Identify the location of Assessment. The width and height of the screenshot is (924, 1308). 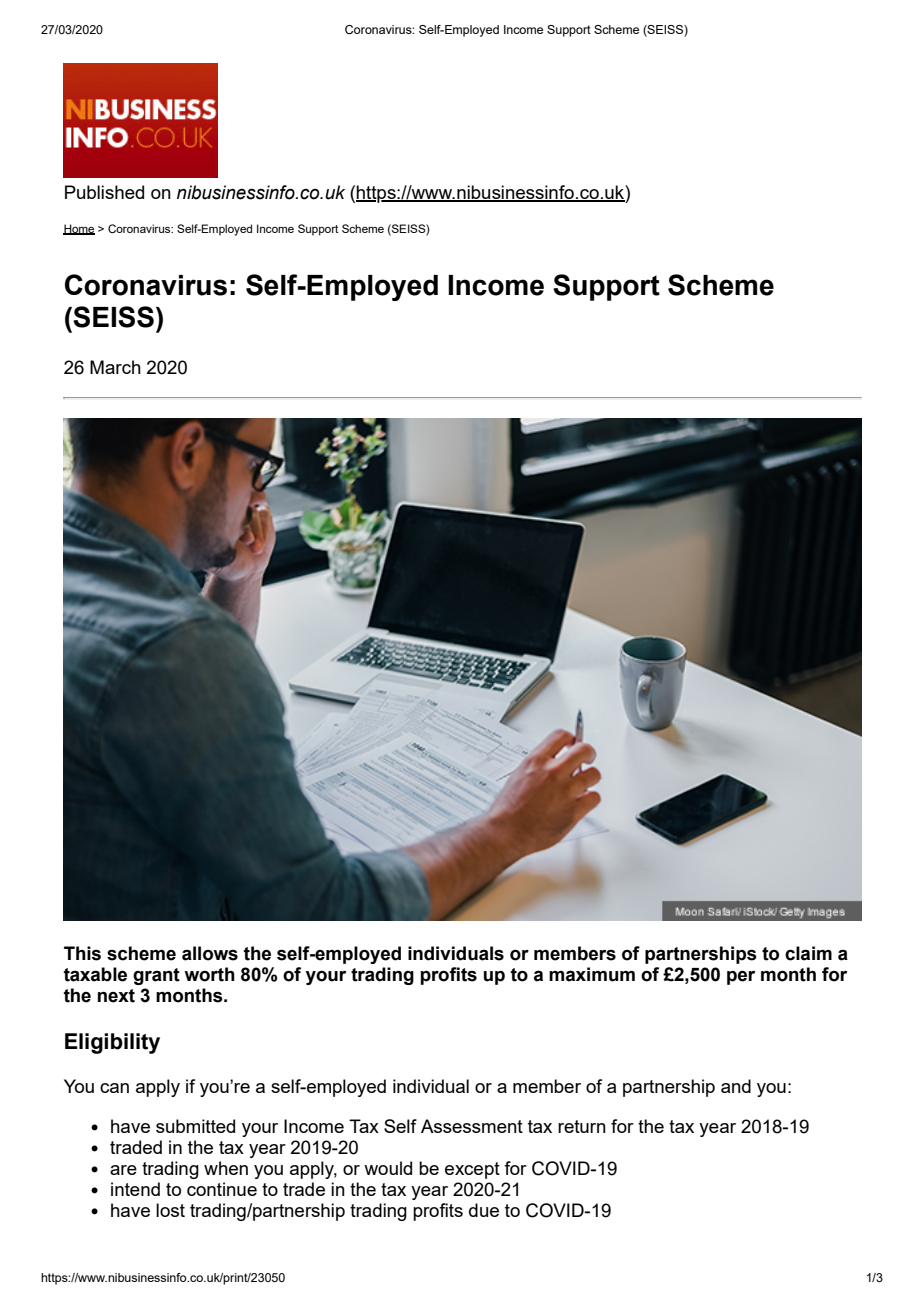
(472, 1126).
